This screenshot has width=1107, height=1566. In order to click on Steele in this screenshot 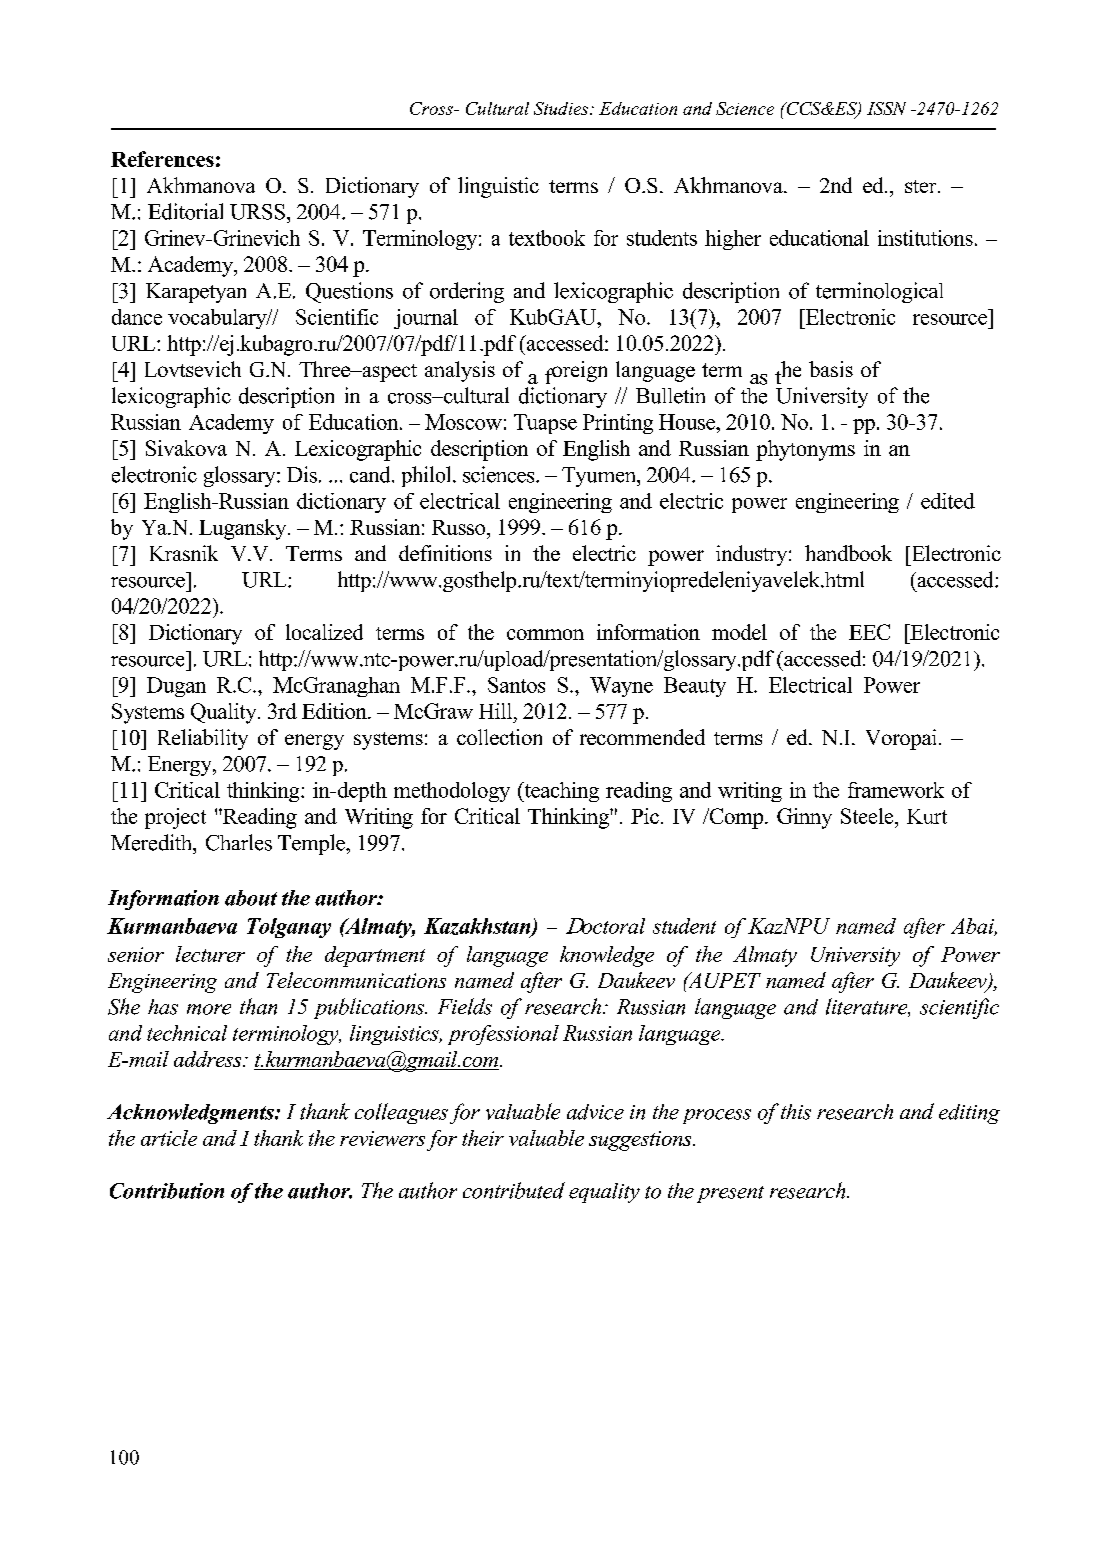, I will do `click(868, 816)`.
